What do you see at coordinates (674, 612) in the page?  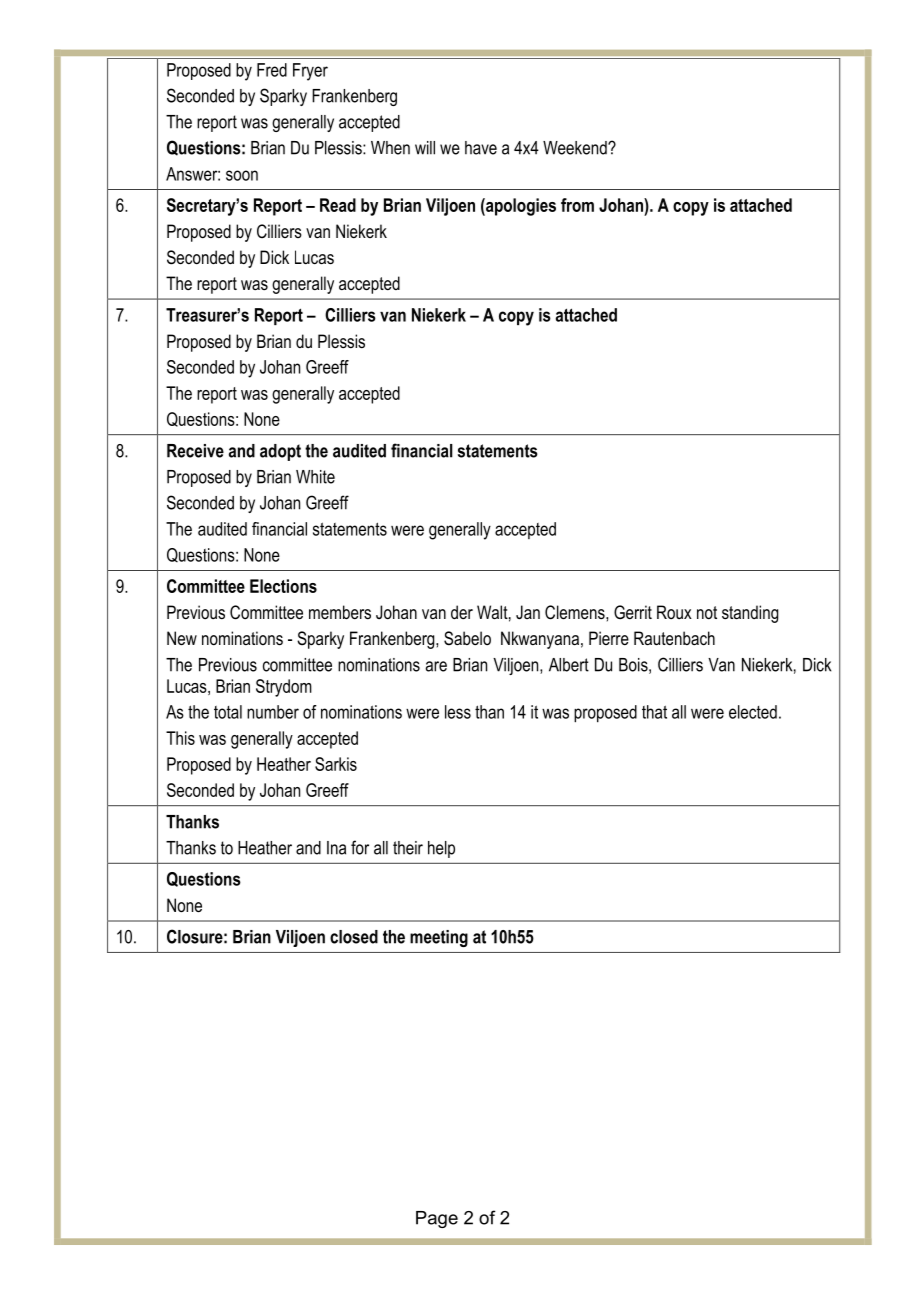 I see `Roux` at bounding box center [674, 612].
